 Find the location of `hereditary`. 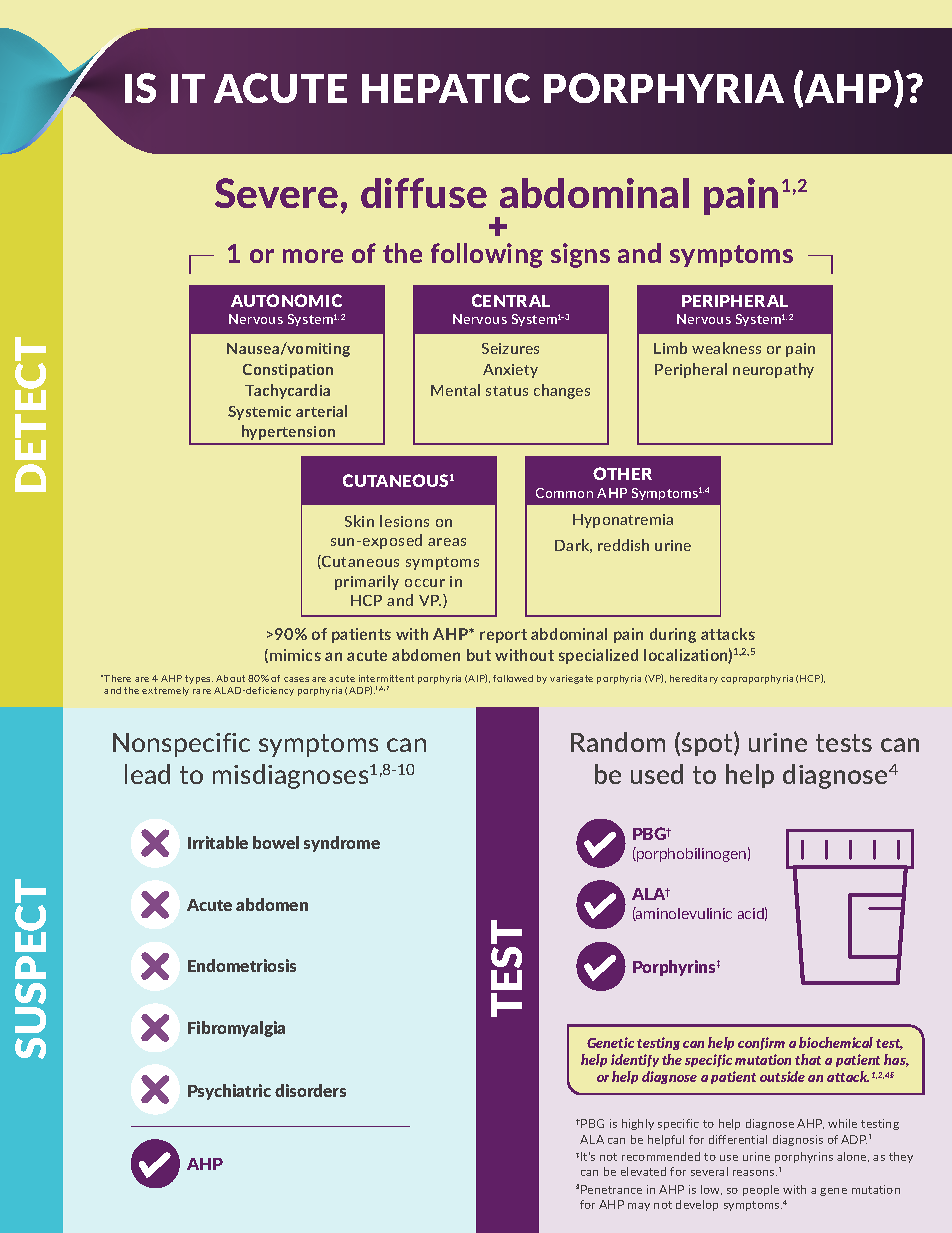

hereditary is located at coordinates (694, 679).
